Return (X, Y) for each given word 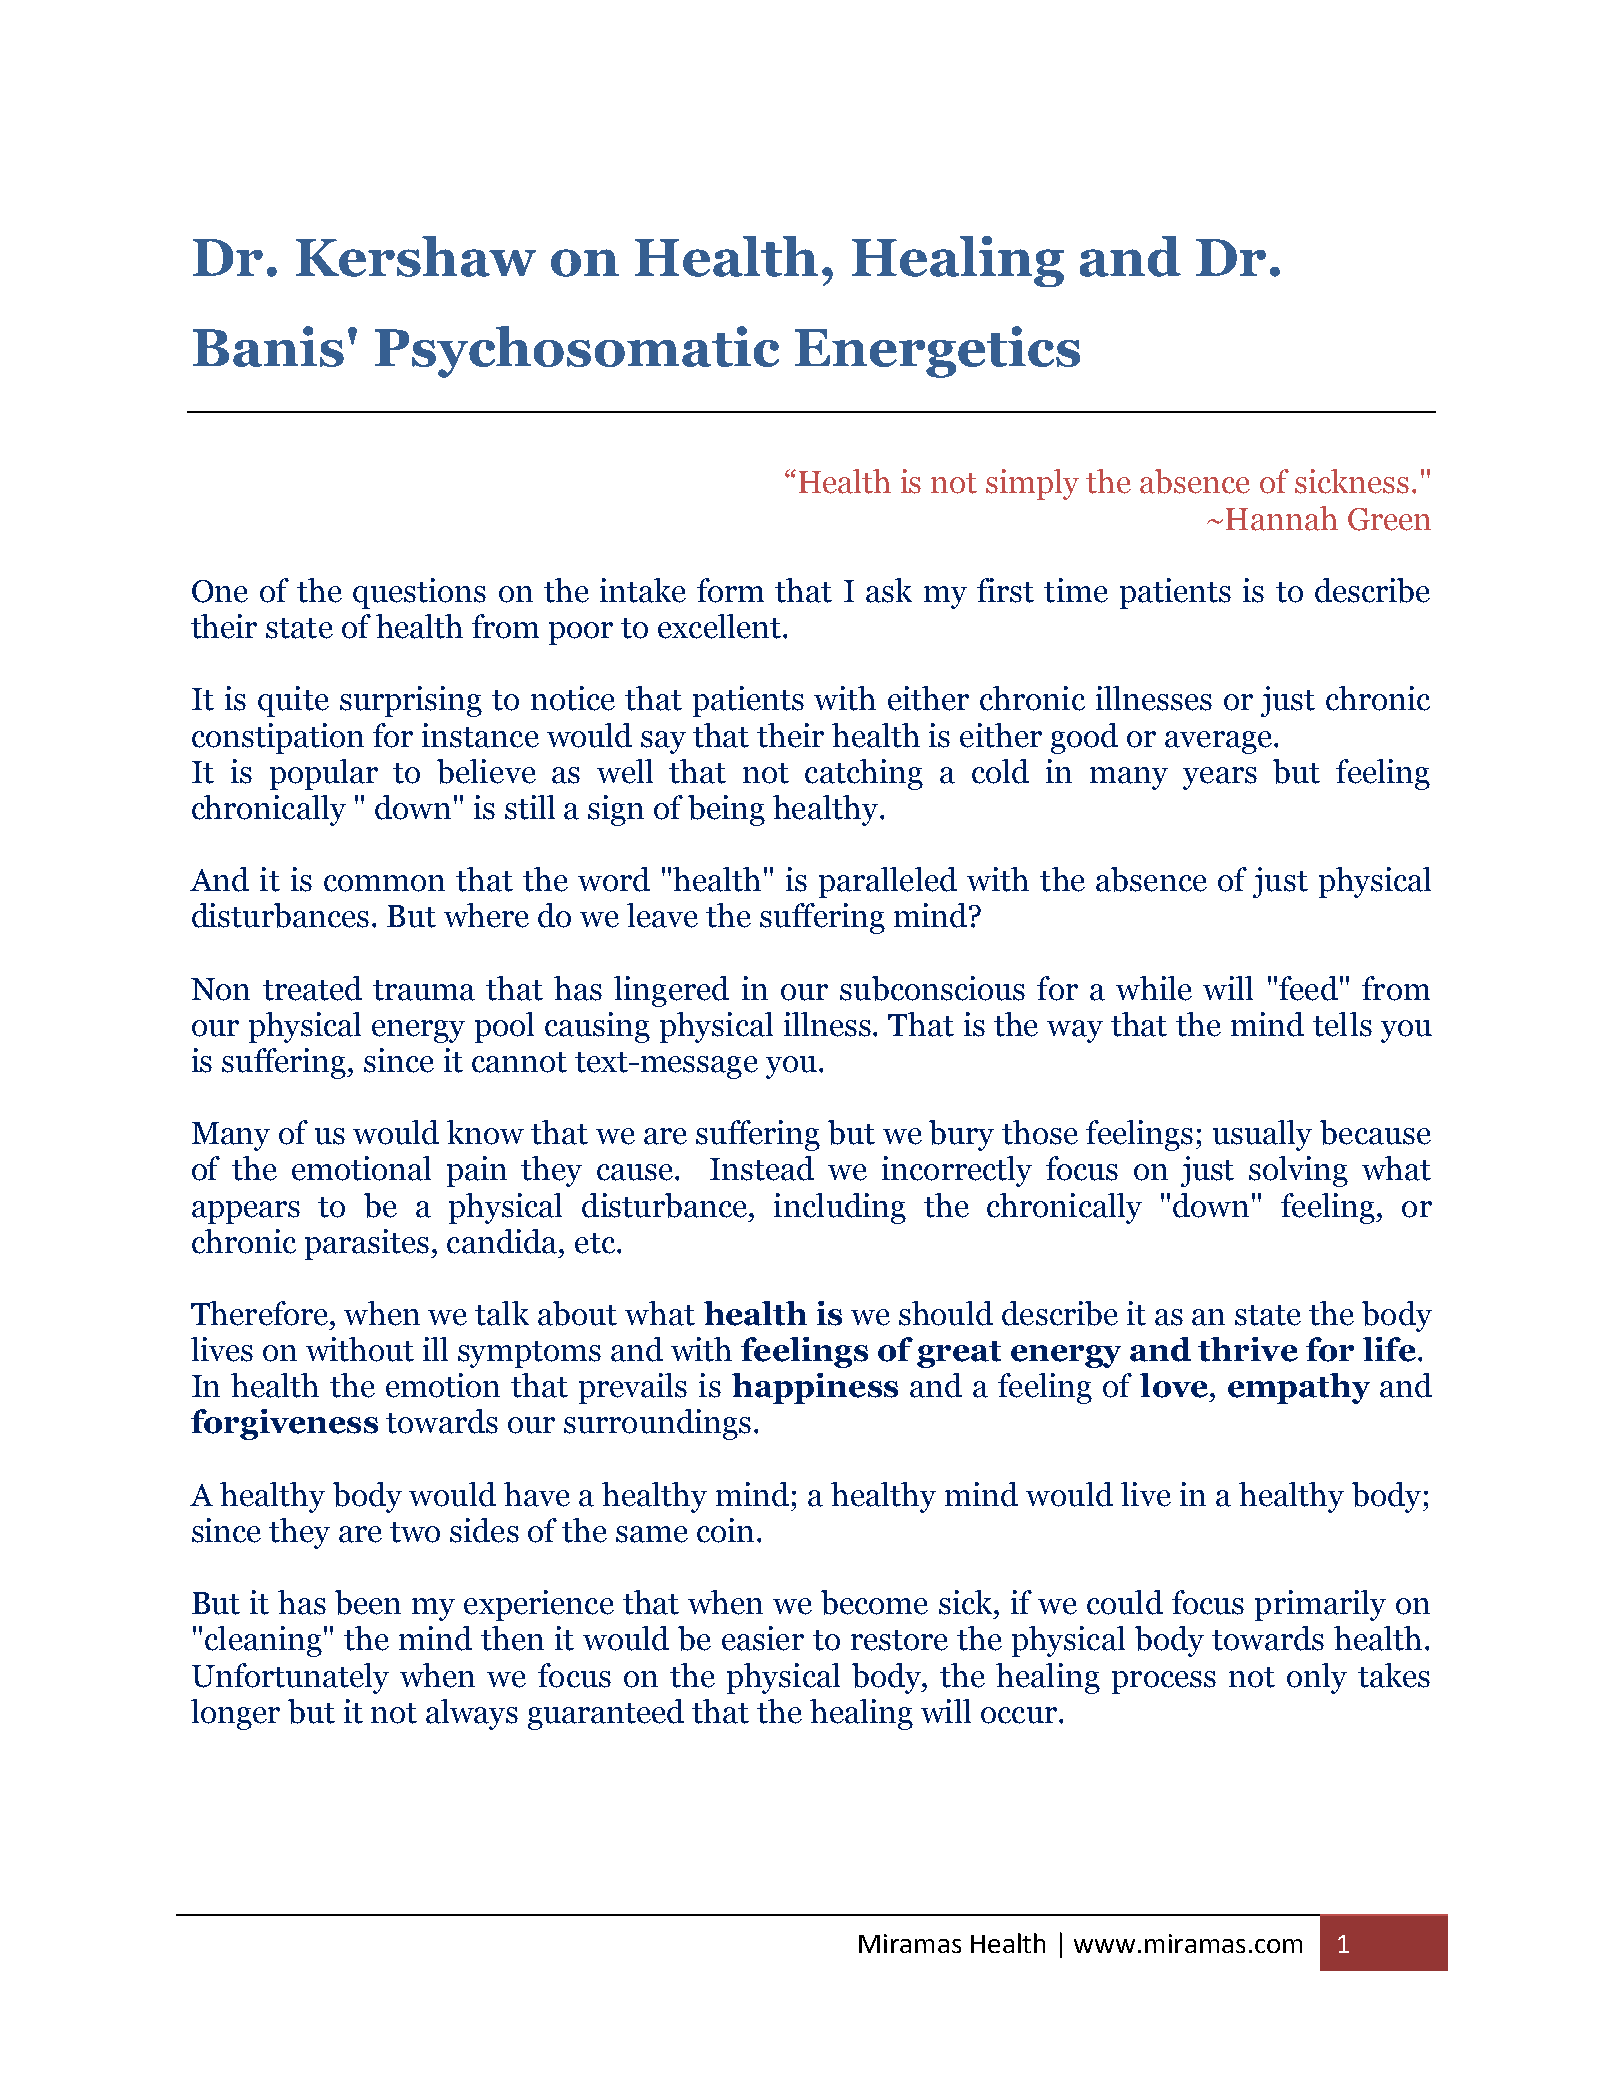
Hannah (1282, 518)
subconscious (932, 988)
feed (1308, 988)
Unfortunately (290, 1678)
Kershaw (416, 256)
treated (312, 988)
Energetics (937, 352)
